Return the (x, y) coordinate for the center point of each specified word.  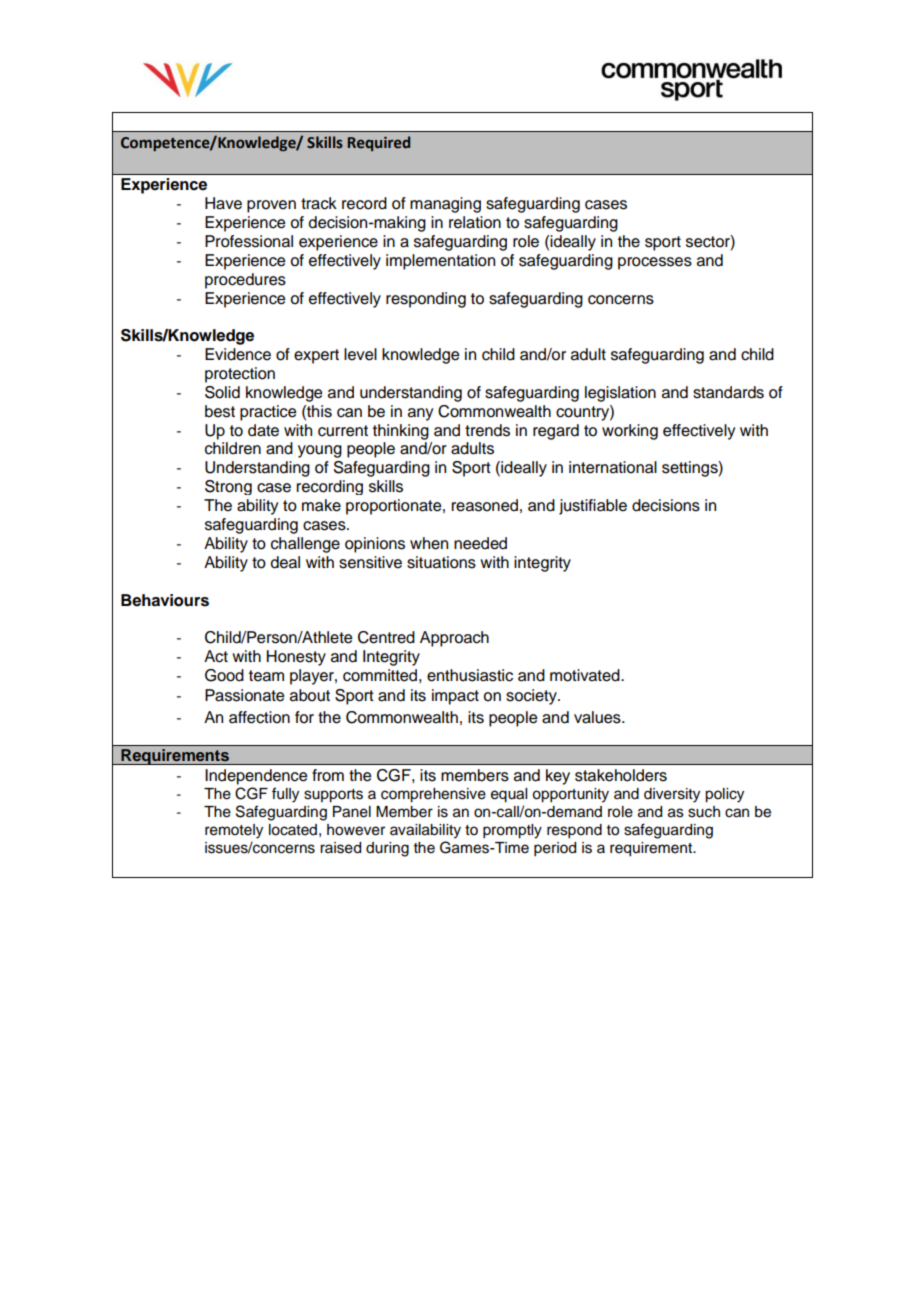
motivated (586, 675)
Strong (228, 487)
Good (224, 675)
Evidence (238, 354)
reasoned (485, 505)
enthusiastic (470, 675)
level (360, 354)
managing (445, 205)
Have (223, 203)
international (613, 467)
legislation (620, 394)
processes (655, 263)
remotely (234, 831)
